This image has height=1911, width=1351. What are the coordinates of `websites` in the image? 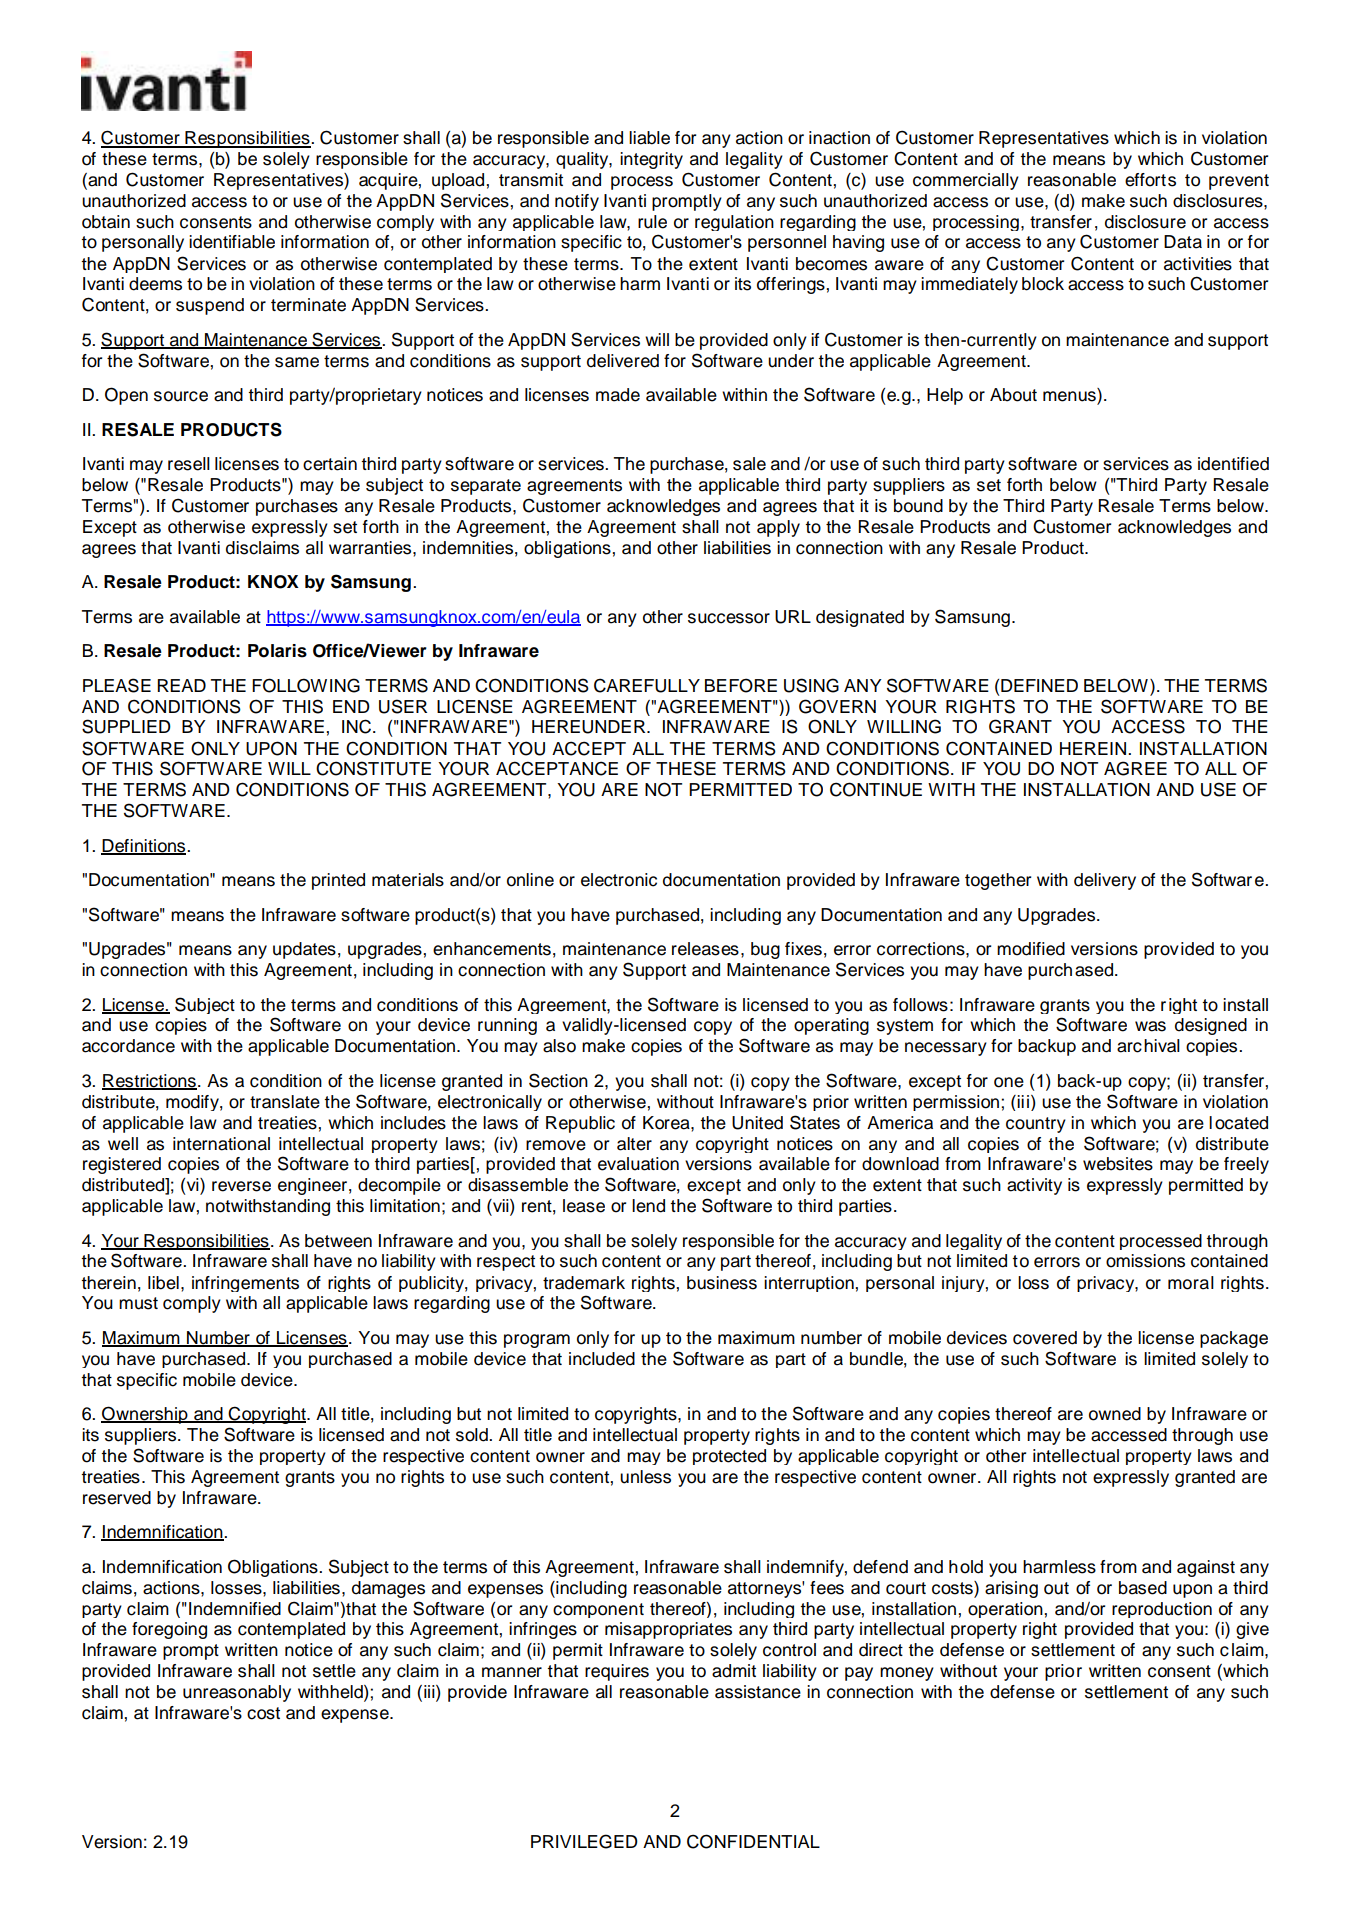 It's located at (1118, 1164).
